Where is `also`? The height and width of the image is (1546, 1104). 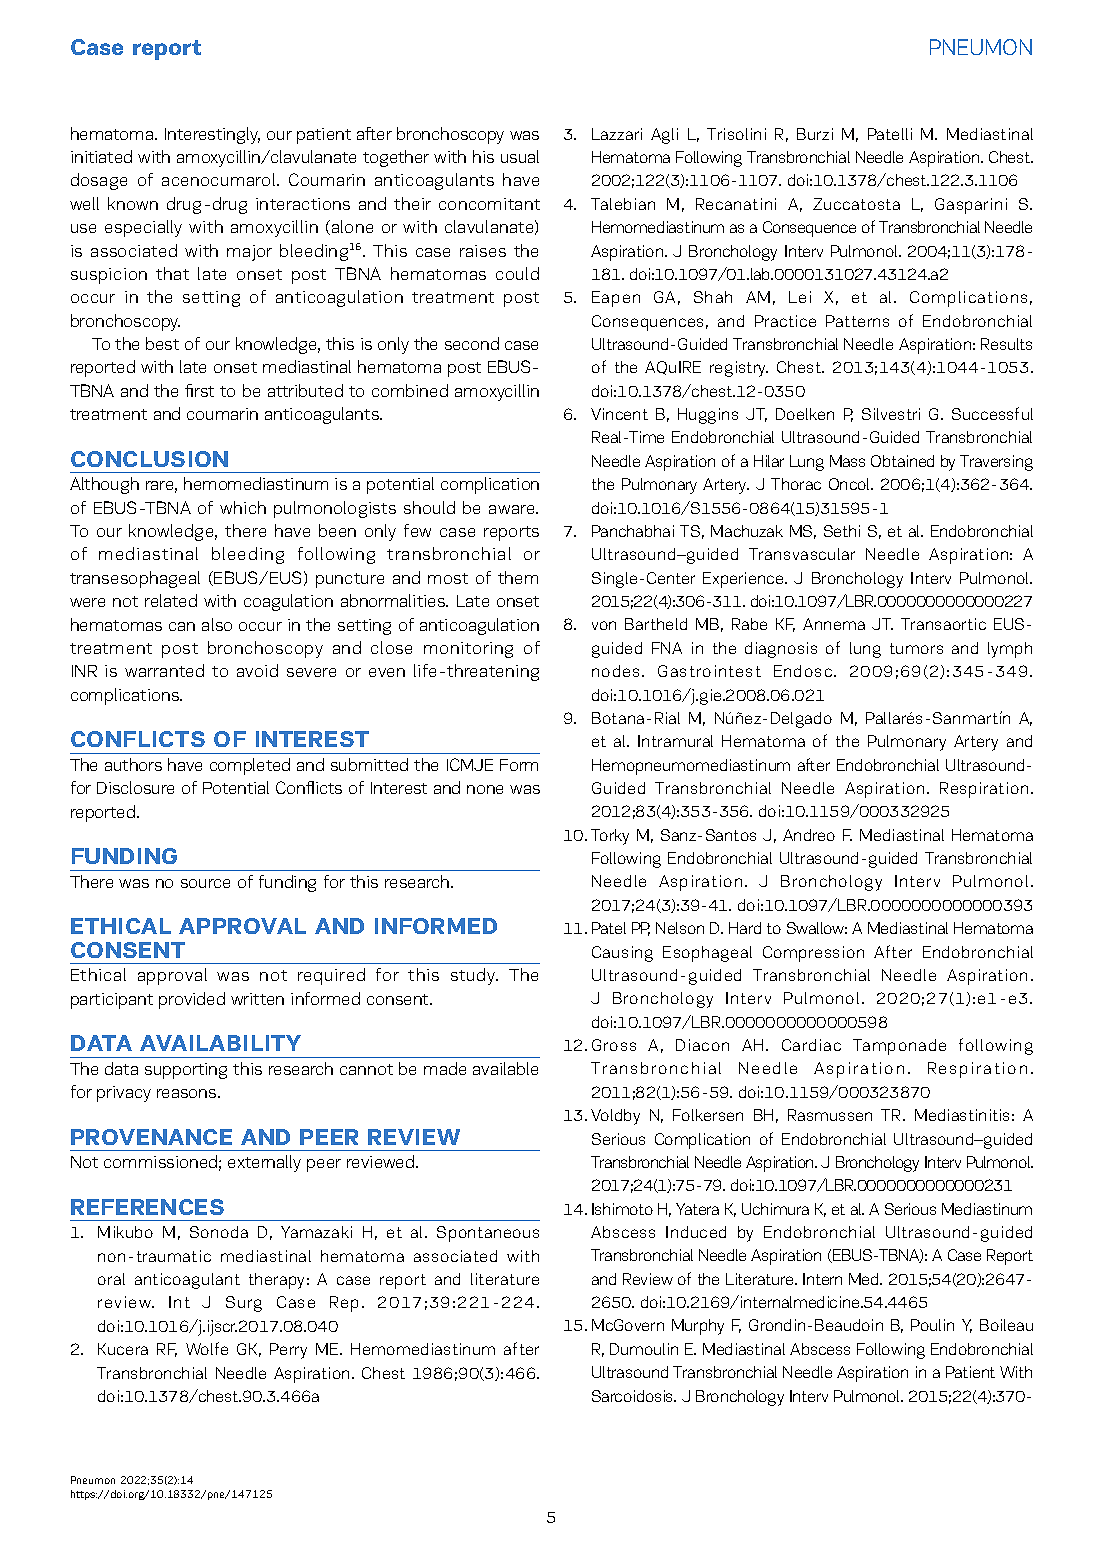 also is located at coordinates (217, 624).
